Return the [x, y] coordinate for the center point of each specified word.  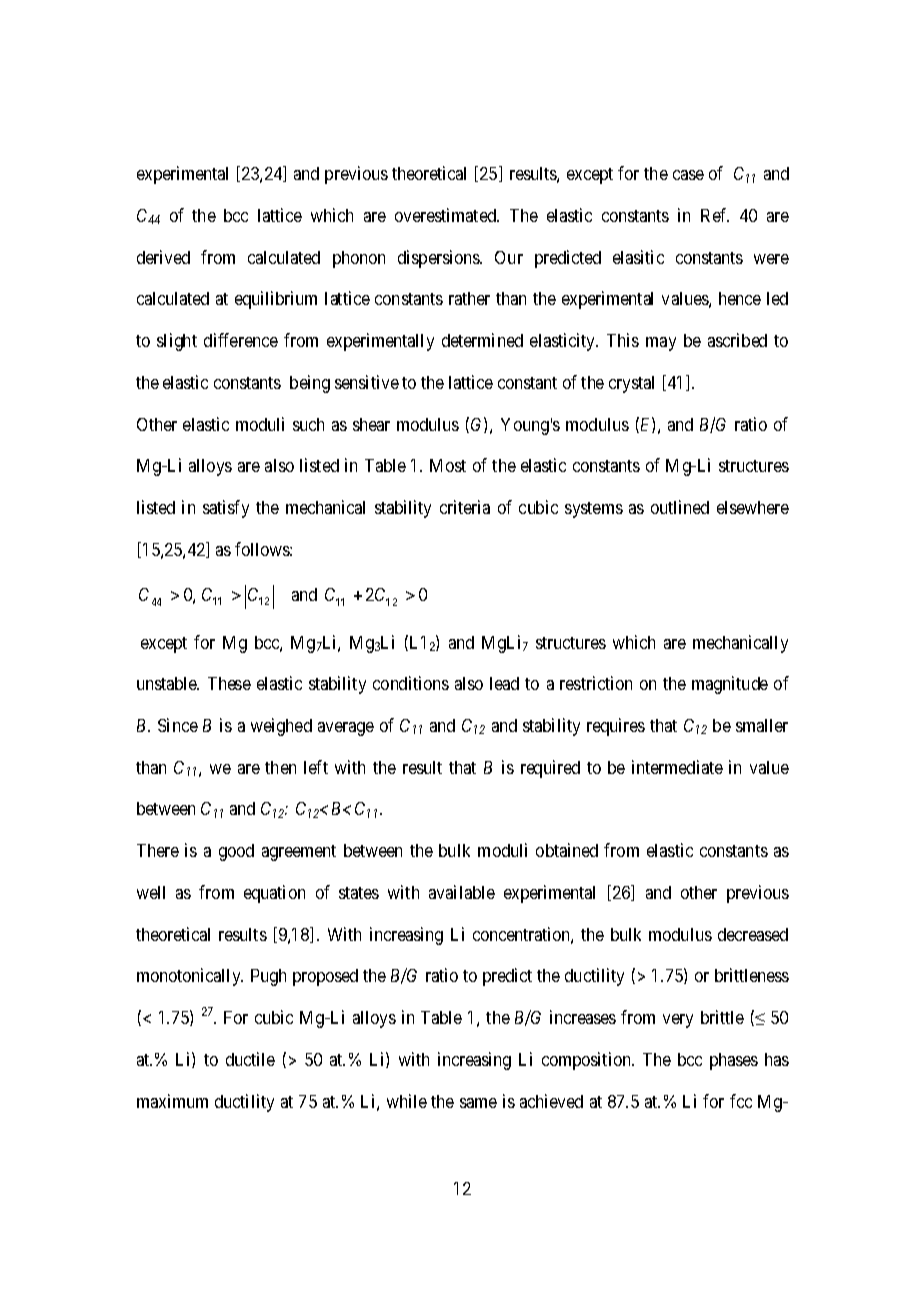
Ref [715, 215]
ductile [250, 1059]
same [478, 1103]
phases [734, 1061]
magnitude [730, 685]
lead [504, 683]
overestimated [446, 215]
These [229, 683]
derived [163, 257]
